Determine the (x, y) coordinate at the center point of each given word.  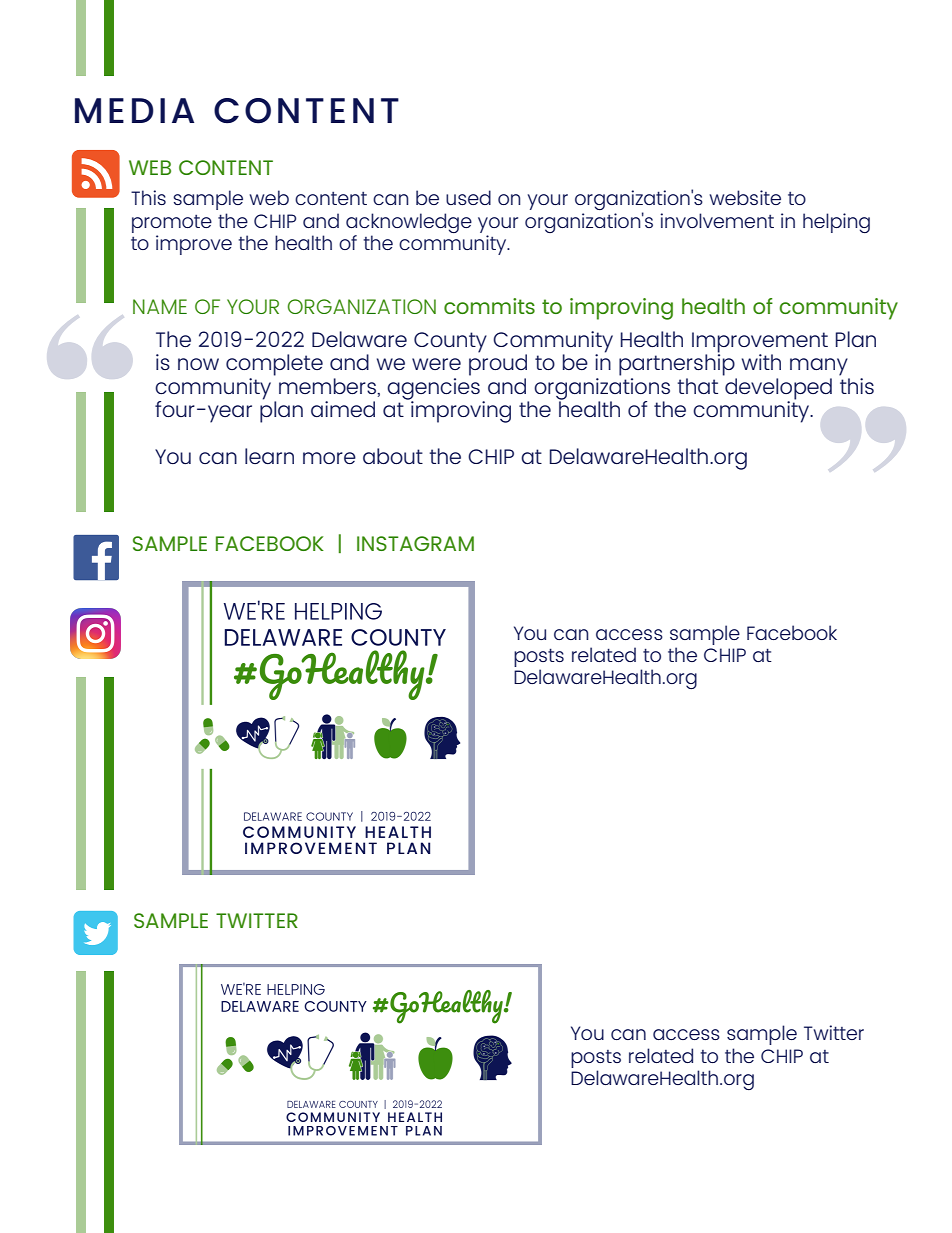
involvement (717, 220)
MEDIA (134, 110)
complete (274, 365)
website (745, 197)
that (698, 386)
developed (777, 388)
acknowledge (409, 223)
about (393, 456)
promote (172, 224)
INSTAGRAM (415, 543)
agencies (433, 388)
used (468, 197)
